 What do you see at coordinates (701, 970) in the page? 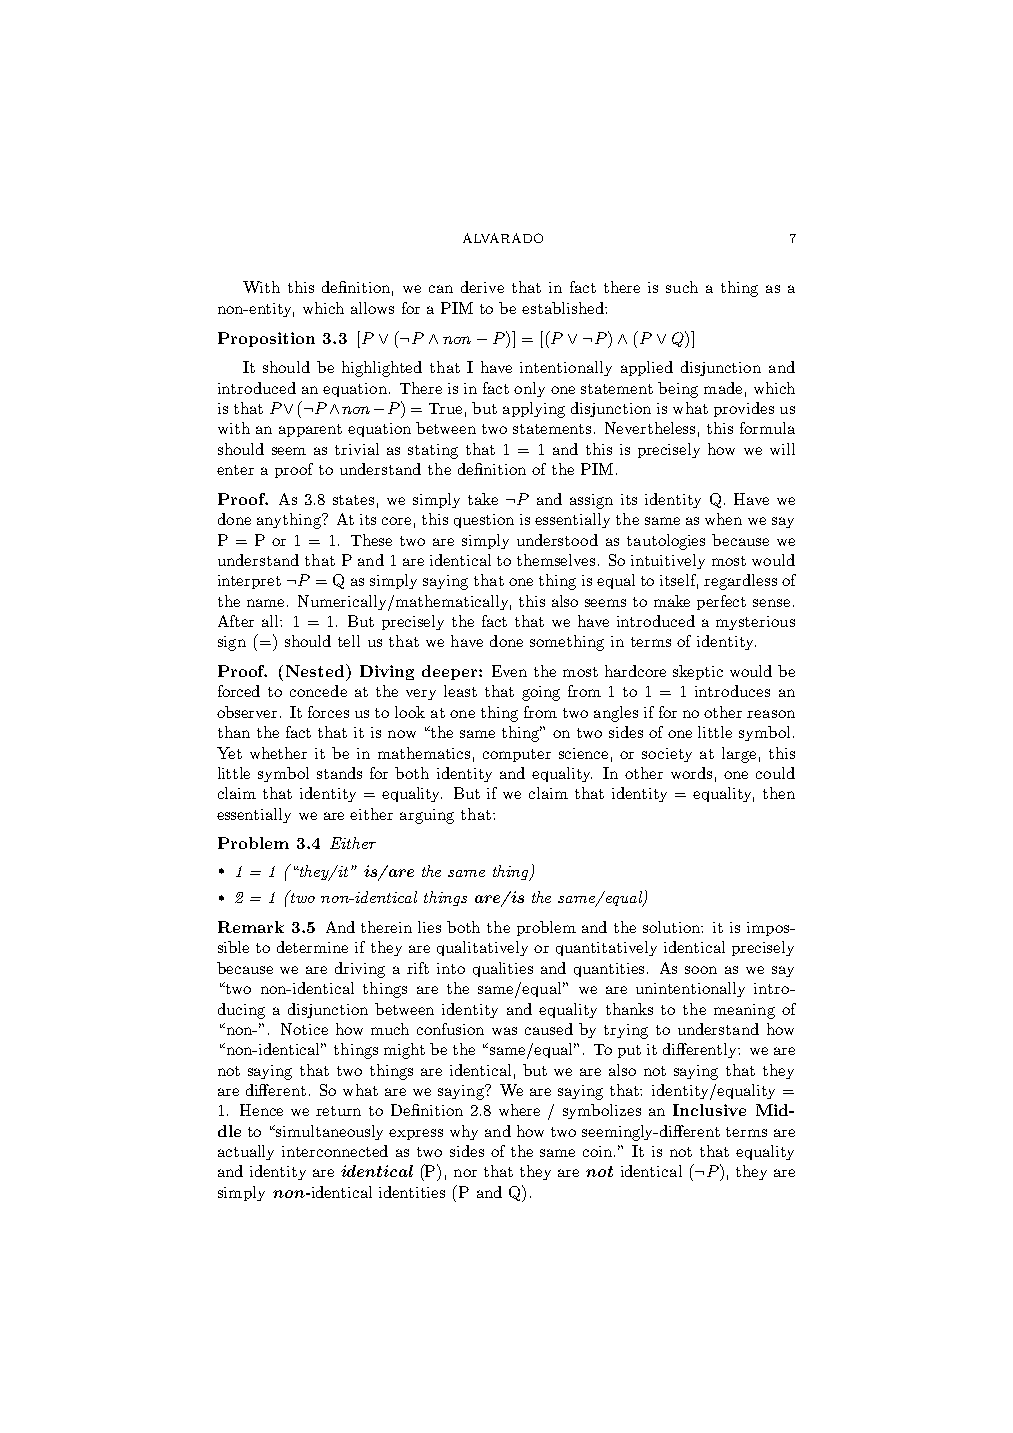
I see `soon` at bounding box center [701, 970].
